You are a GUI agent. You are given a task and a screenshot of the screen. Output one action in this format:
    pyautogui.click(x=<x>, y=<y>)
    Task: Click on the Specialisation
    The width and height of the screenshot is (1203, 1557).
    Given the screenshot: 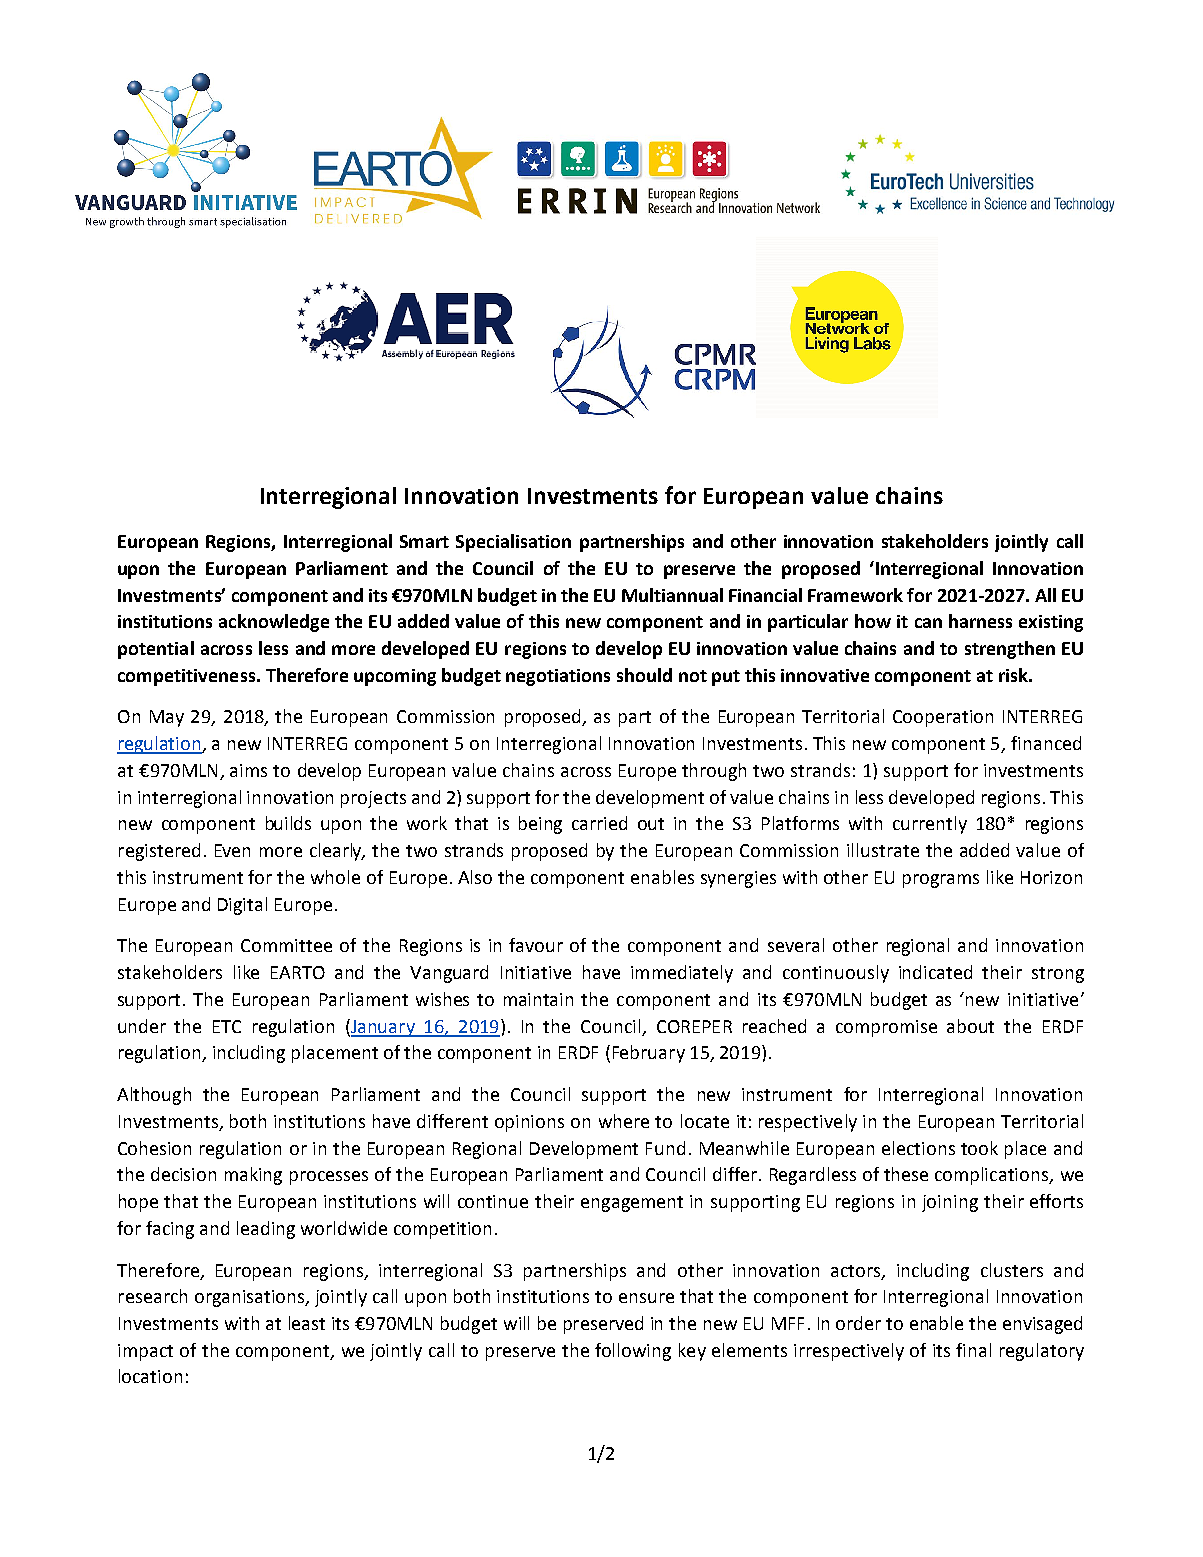 What is the action you would take?
    pyautogui.click(x=513, y=543)
